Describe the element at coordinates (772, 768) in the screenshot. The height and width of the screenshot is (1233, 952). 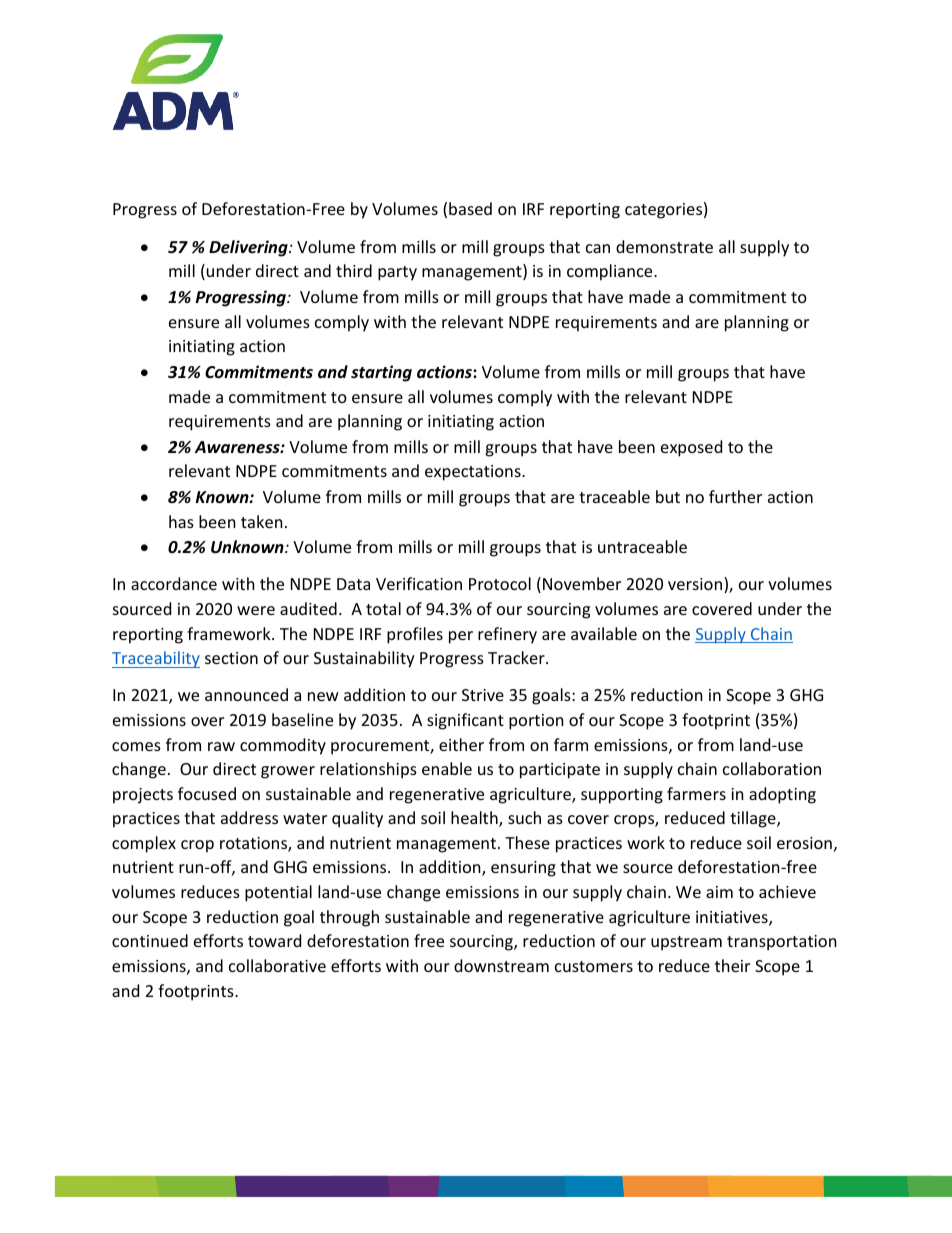
I see `collaboration` at that location.
